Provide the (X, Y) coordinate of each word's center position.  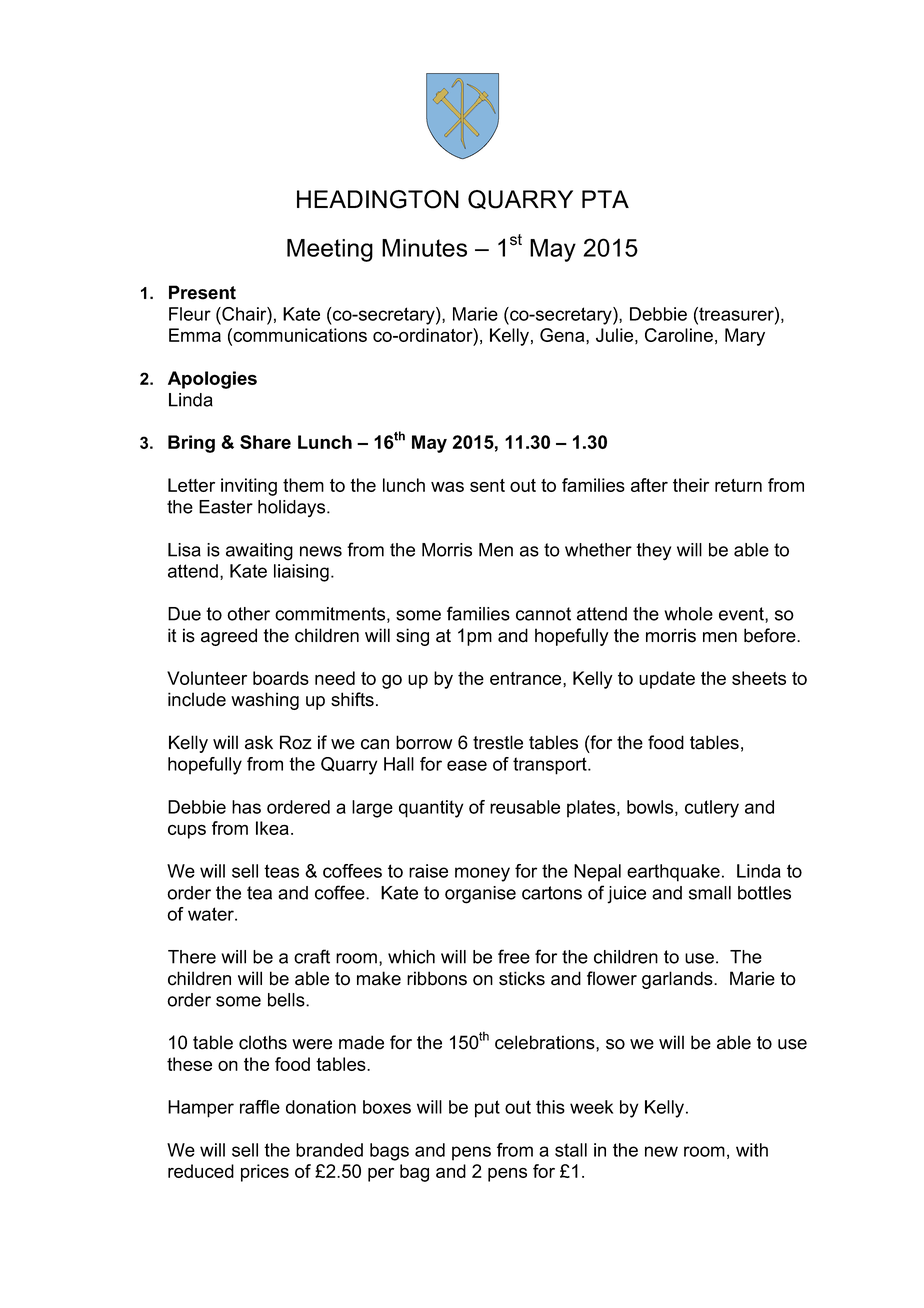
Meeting (330, 250)
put (487, 1109)
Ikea (272, 828)
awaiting (259, 552)
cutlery (712, 809)
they (654, 552)
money (482, 874)
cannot (543, 614)
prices (265, 1173)
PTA (605, 199)
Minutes (424, 248)
